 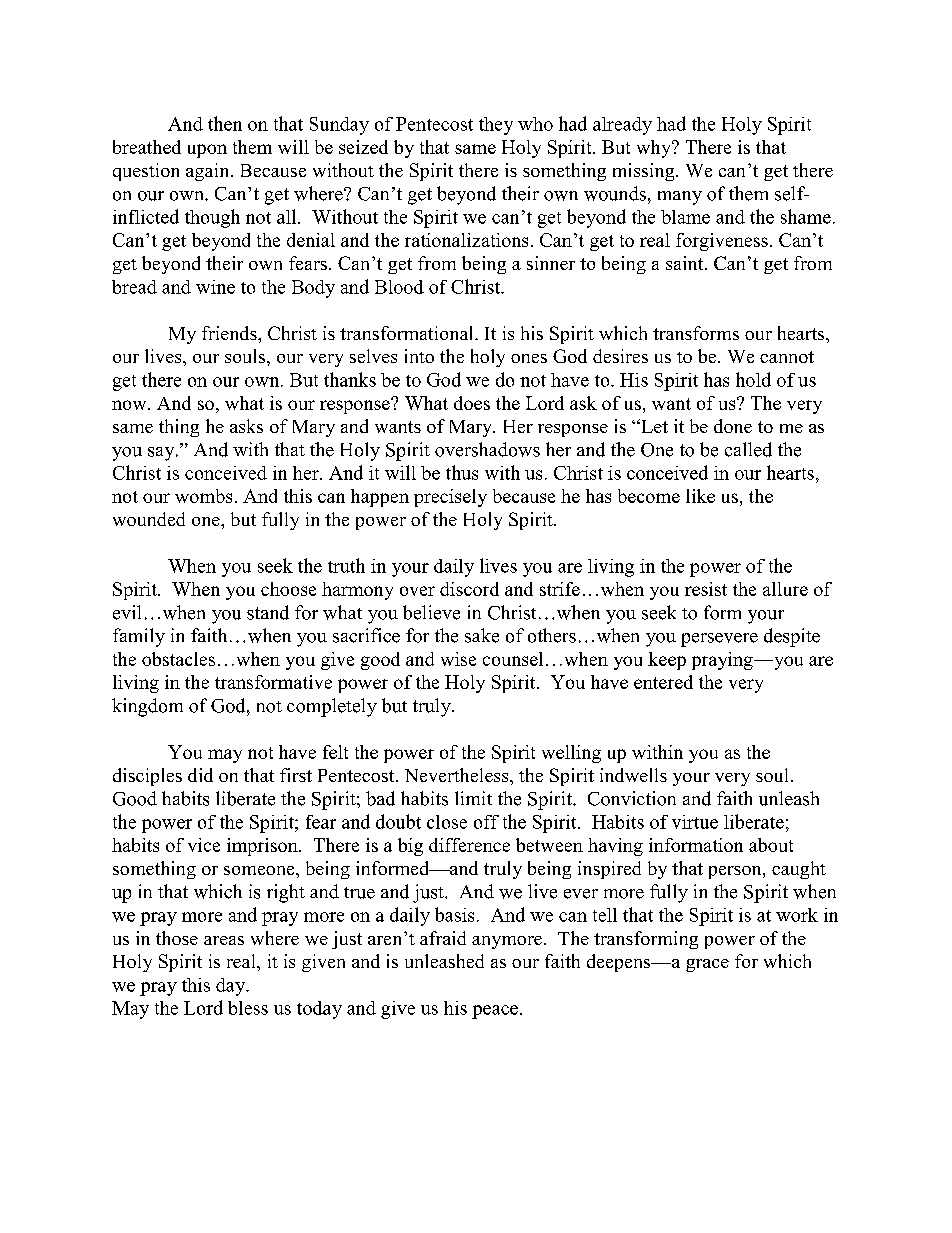 I want to click on discord, so click(x=469, y=589).
